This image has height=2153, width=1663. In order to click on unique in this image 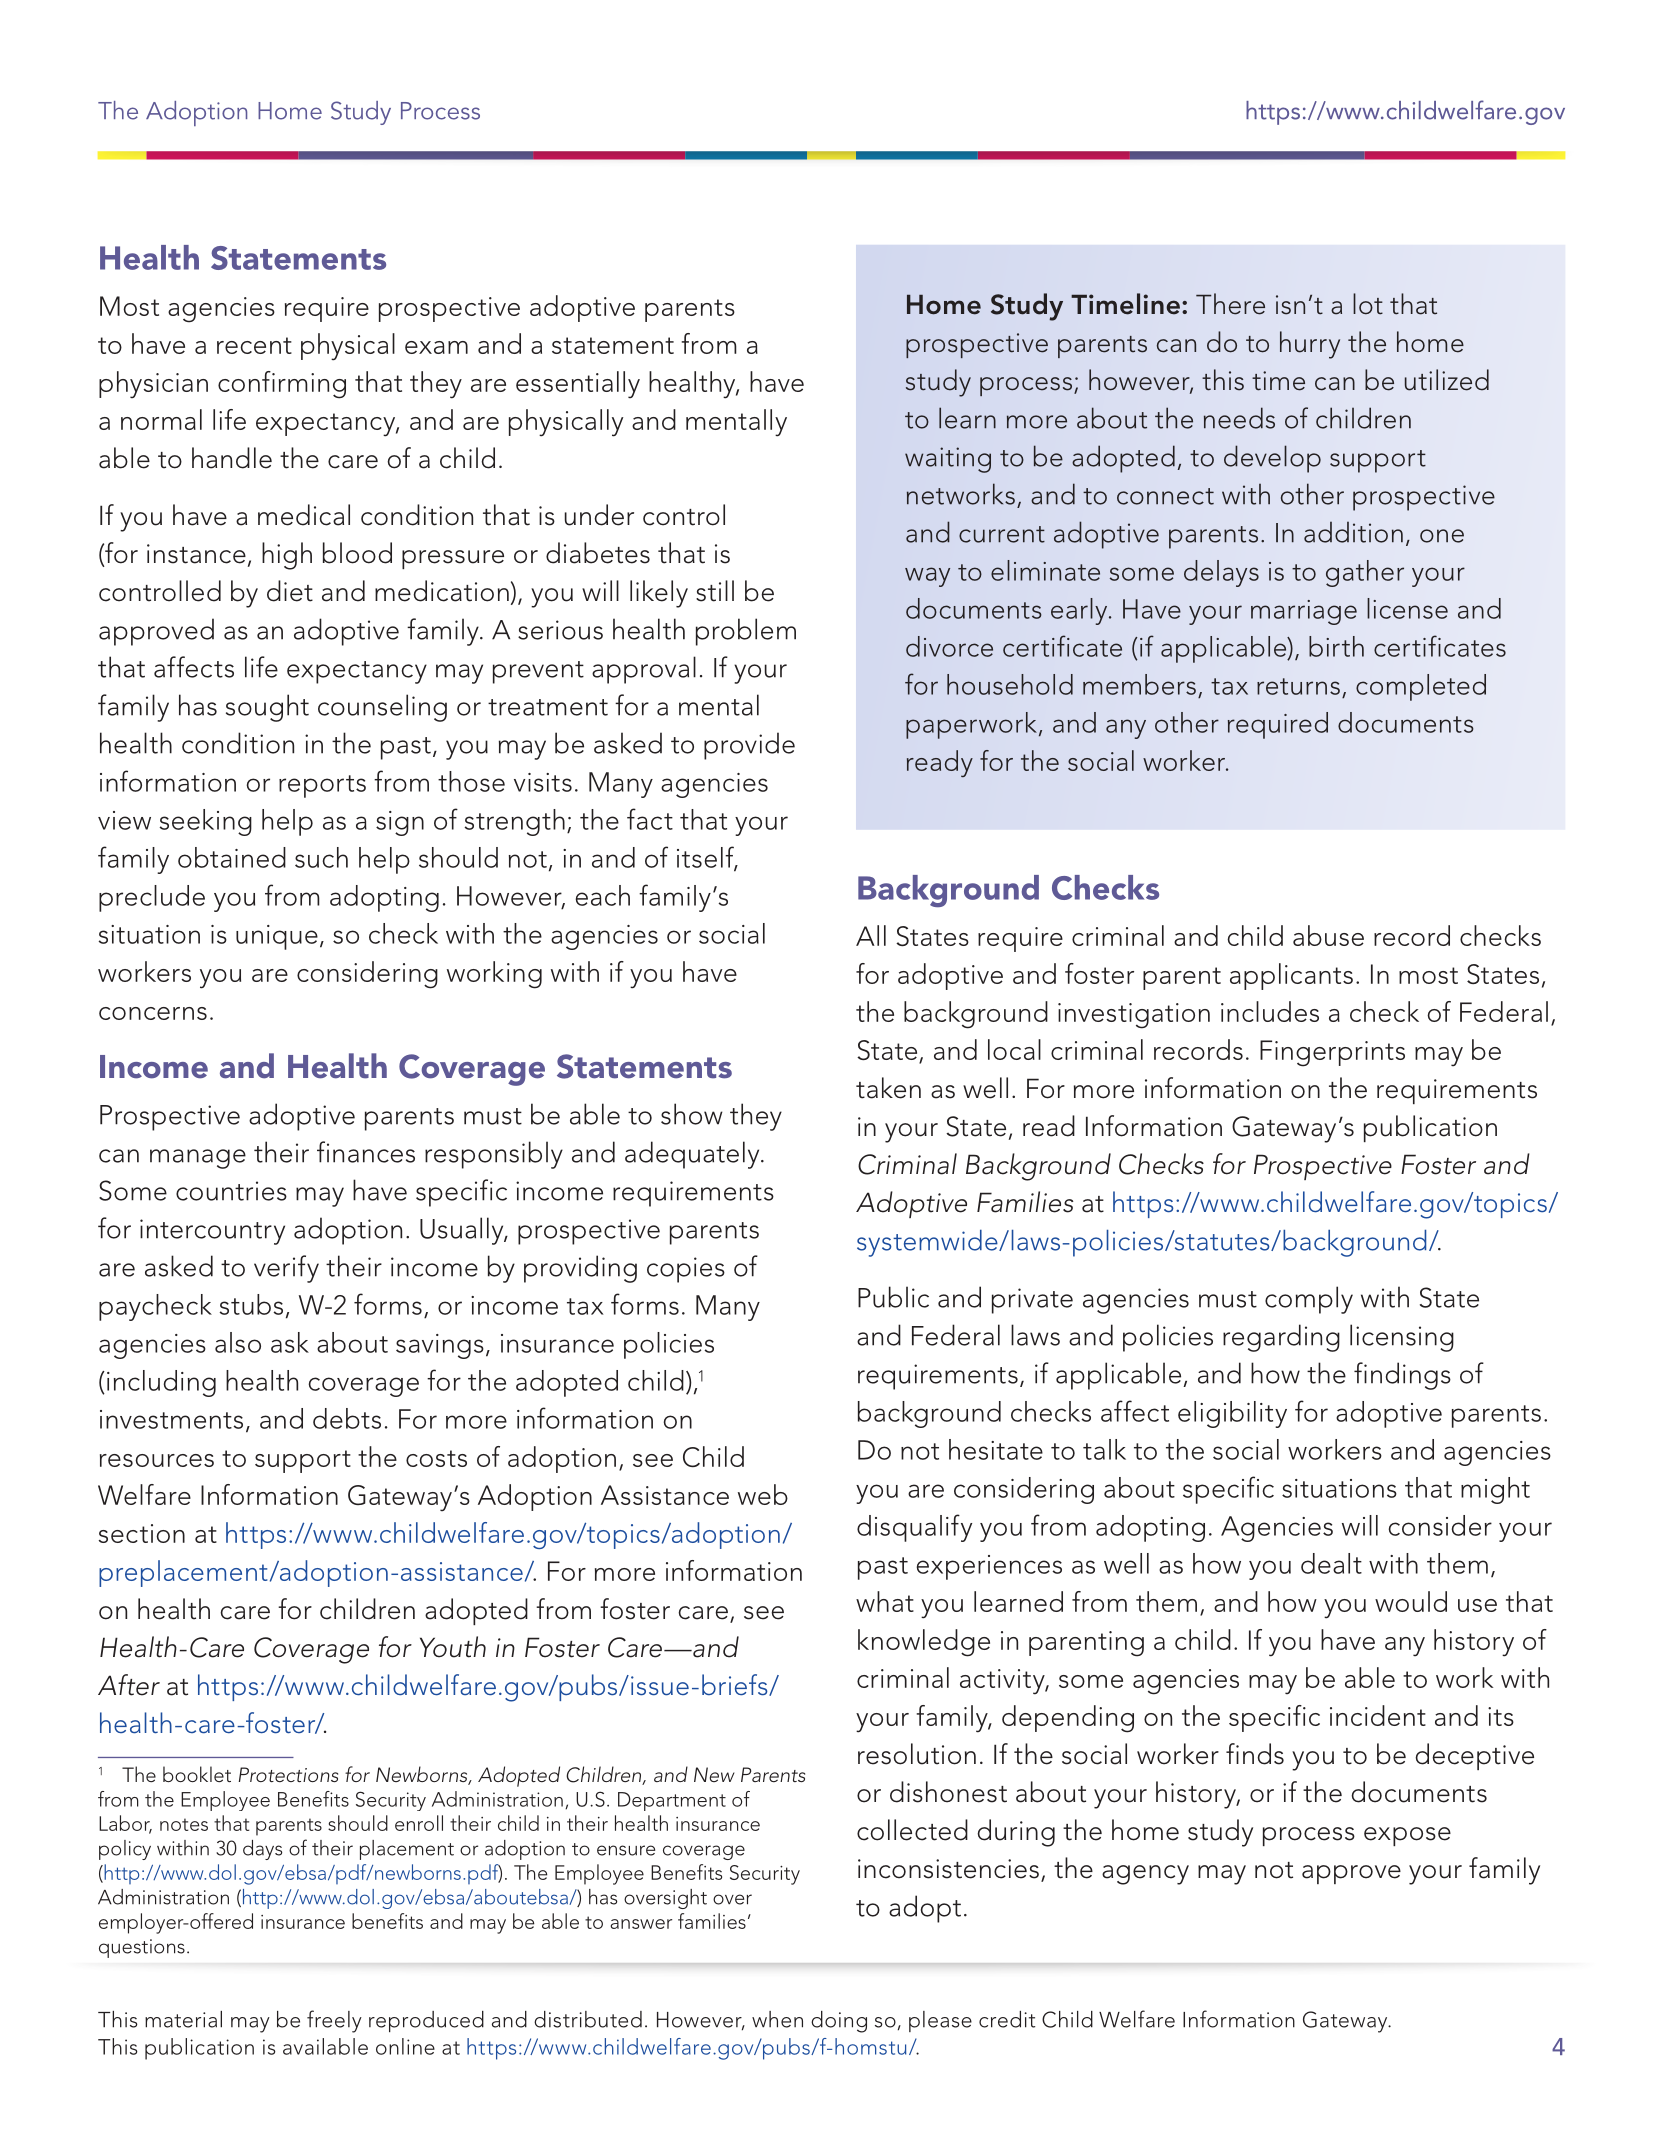, I will do `click(277, 937)`.
